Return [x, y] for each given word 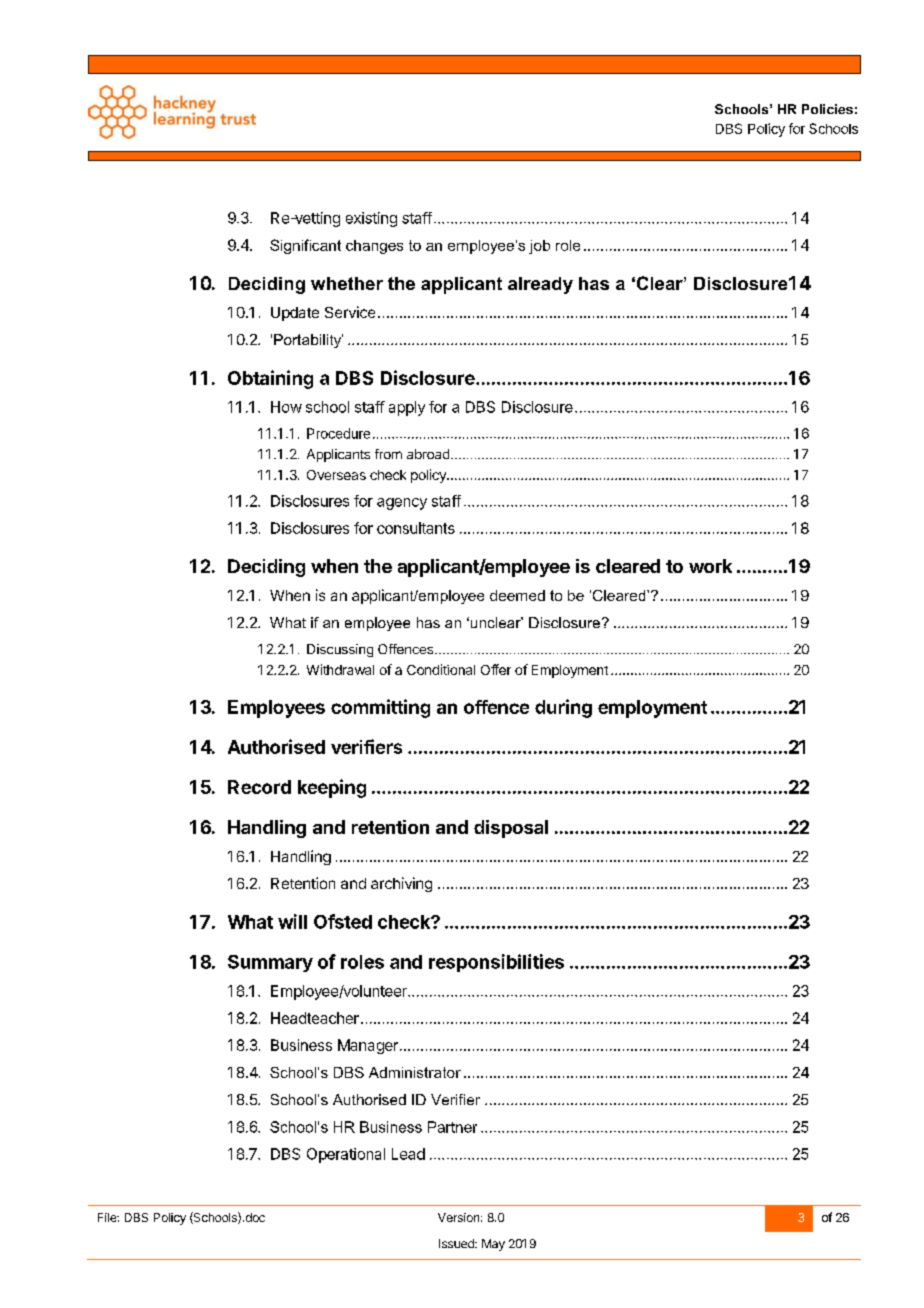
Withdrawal [340, 669]
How [286, 407]
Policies [827, 109]
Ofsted [343, 921]
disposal [511, 829]
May [493, 1245]
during [563, 708]
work [710, 566]
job [539, 247]
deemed [517, 595]
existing [371, 219]
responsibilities [496, 963]
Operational [346, 1155]
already [540, 285]
